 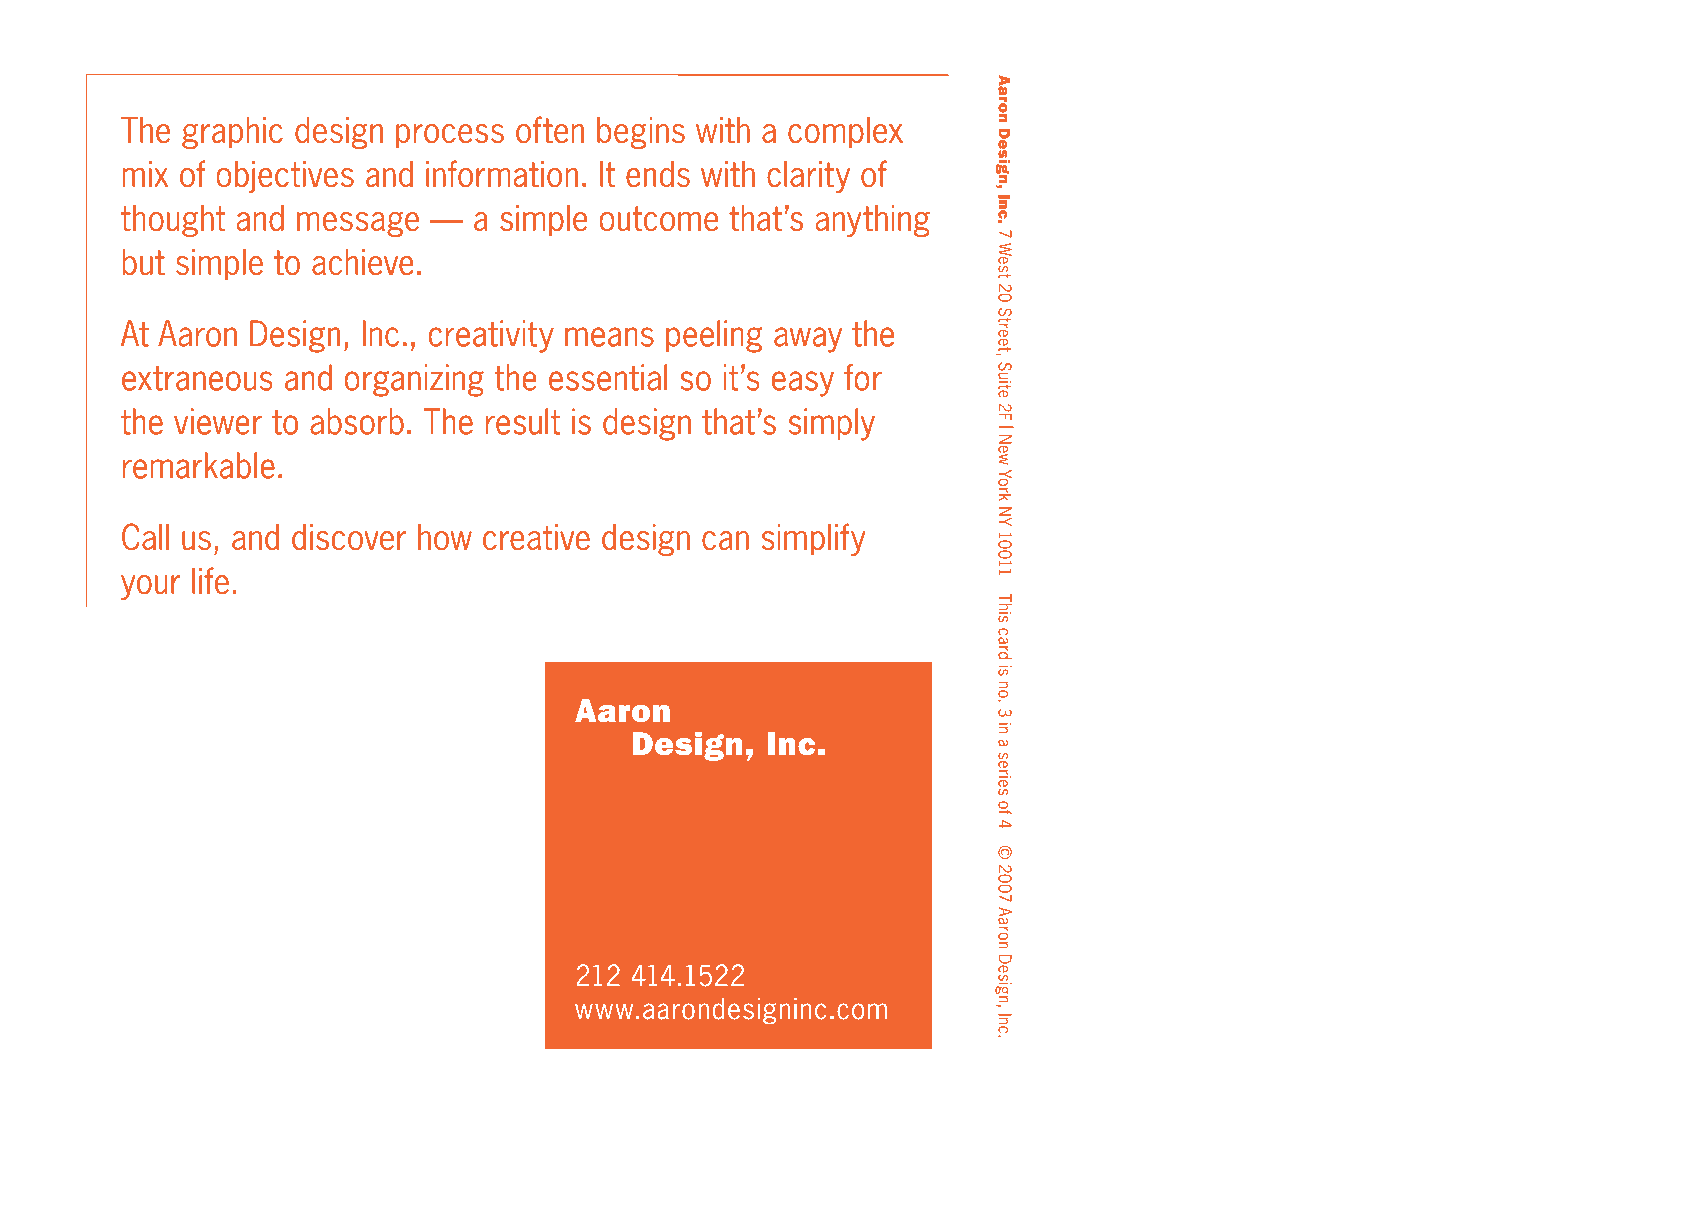 I want to click on result, so click(x=523, y=421).
